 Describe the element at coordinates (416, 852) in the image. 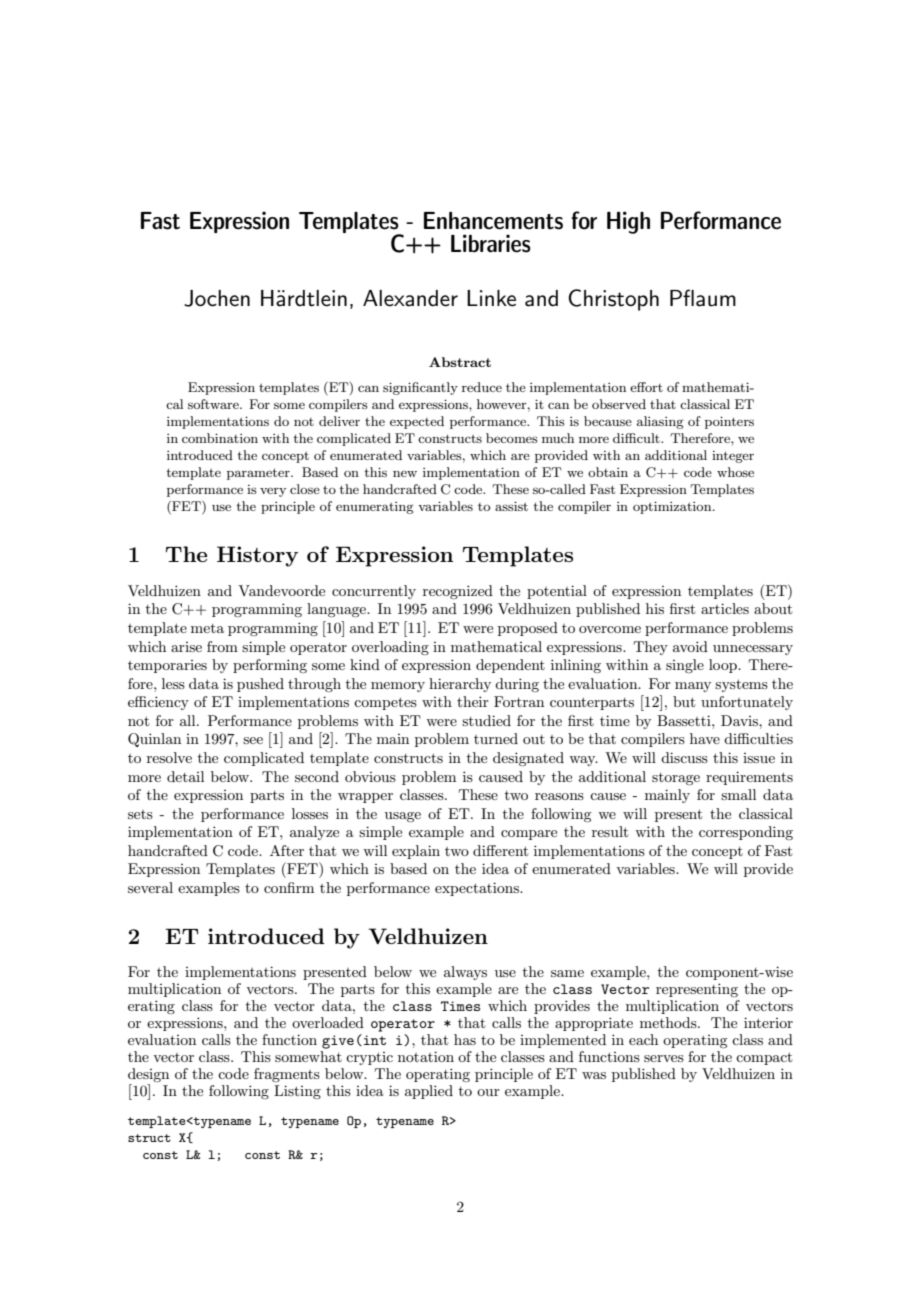

I see `explain` at that location.
